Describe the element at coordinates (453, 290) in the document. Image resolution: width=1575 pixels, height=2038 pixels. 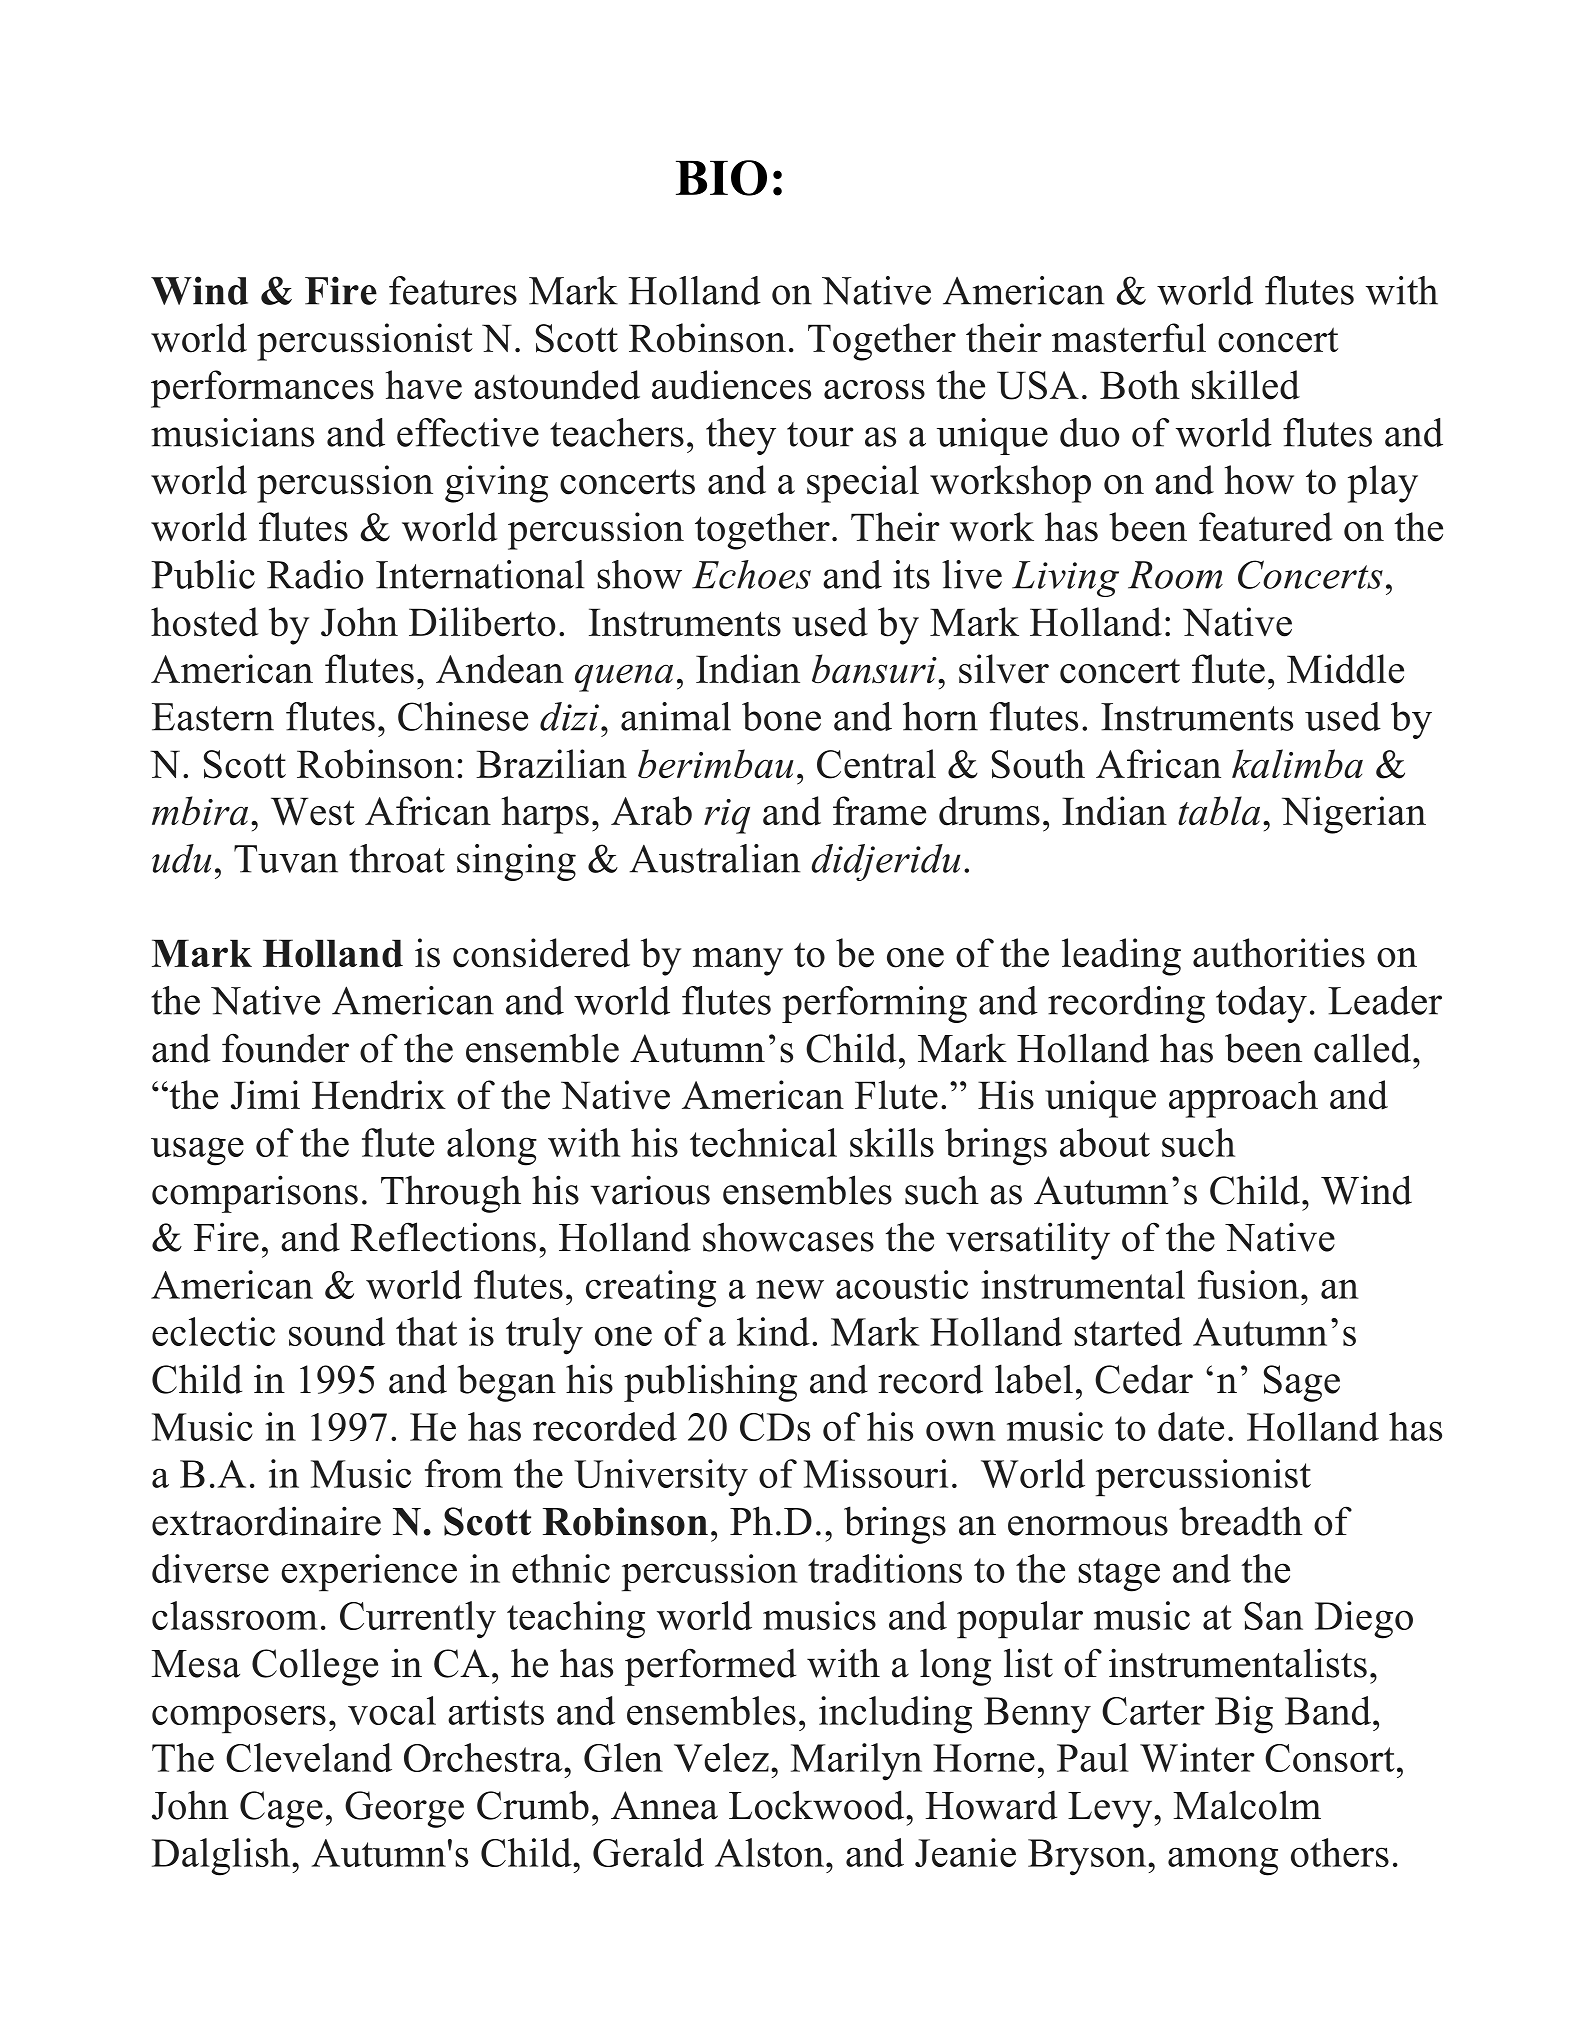
I see `features` at that location.
